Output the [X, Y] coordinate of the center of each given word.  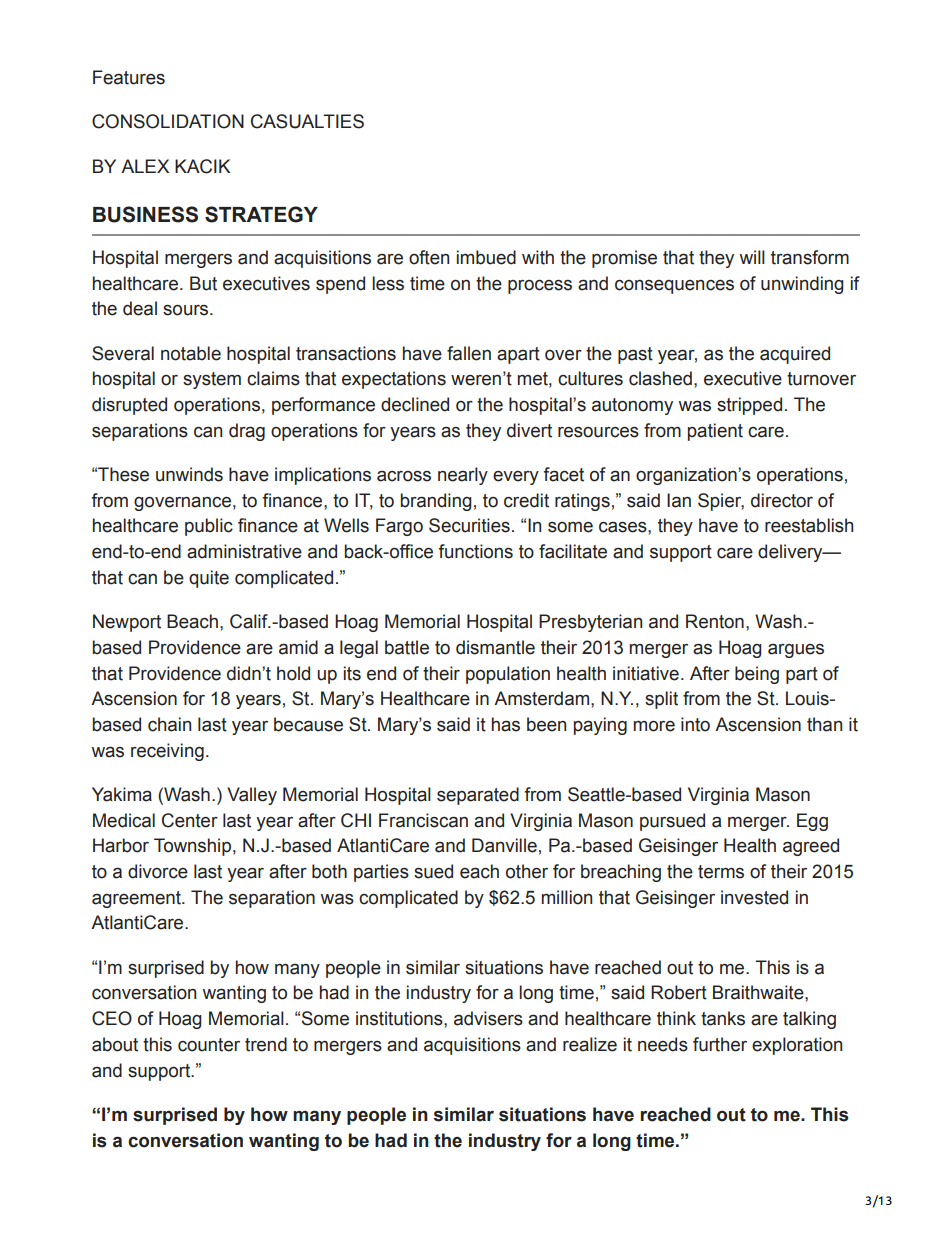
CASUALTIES [307, 121]
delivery [791, 553]
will [752, 257]
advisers [488, 1018]
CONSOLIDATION [168, 121]
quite [209, 579]
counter [209, 1045]
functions [475, 551]
